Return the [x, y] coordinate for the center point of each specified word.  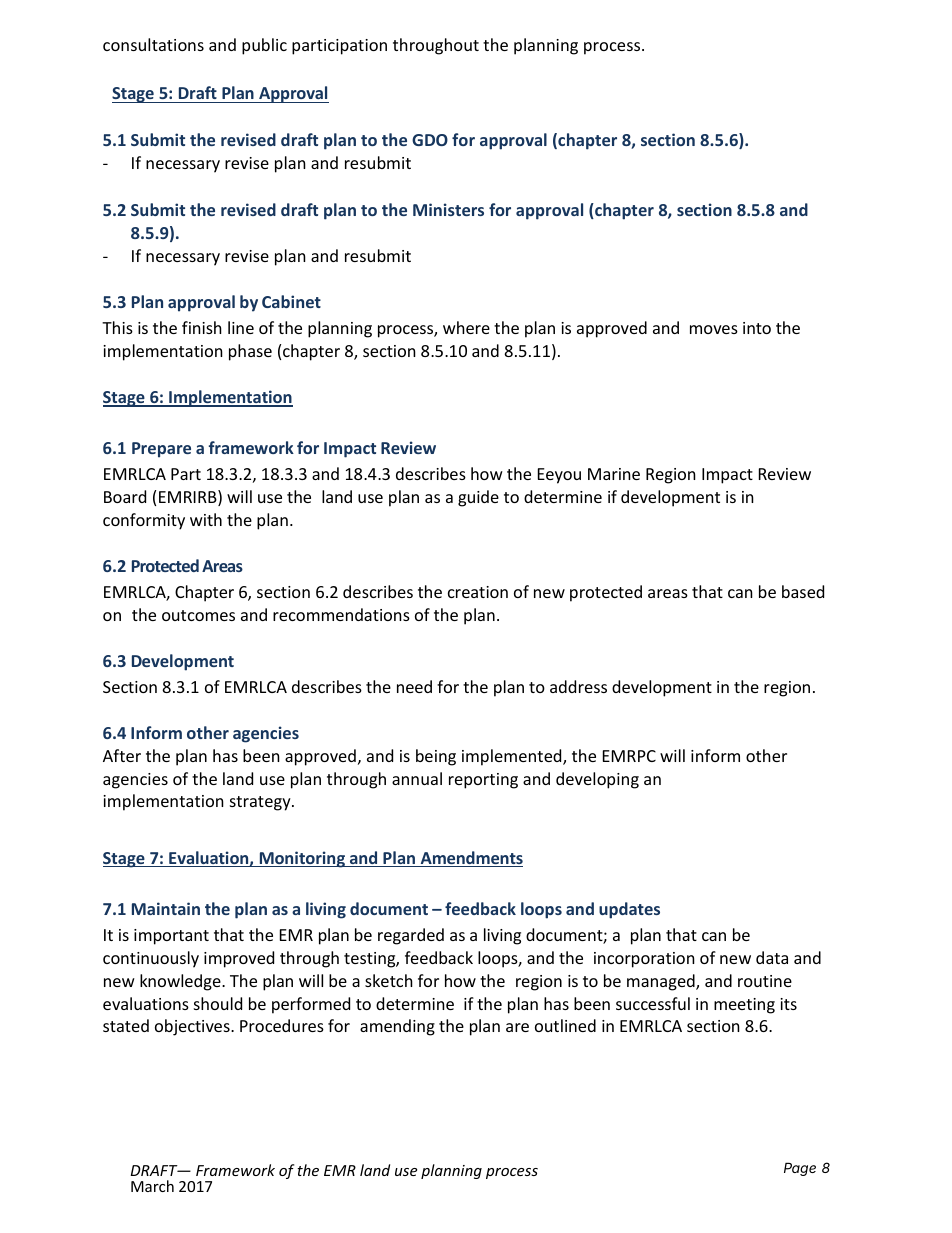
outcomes [198, 615]
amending [397, 1027]
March [152, 1186]
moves [714, 329]
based [803, 591]
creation [478, 592]
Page [800, 1169]
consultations [153, 44]
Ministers [448, 209]
